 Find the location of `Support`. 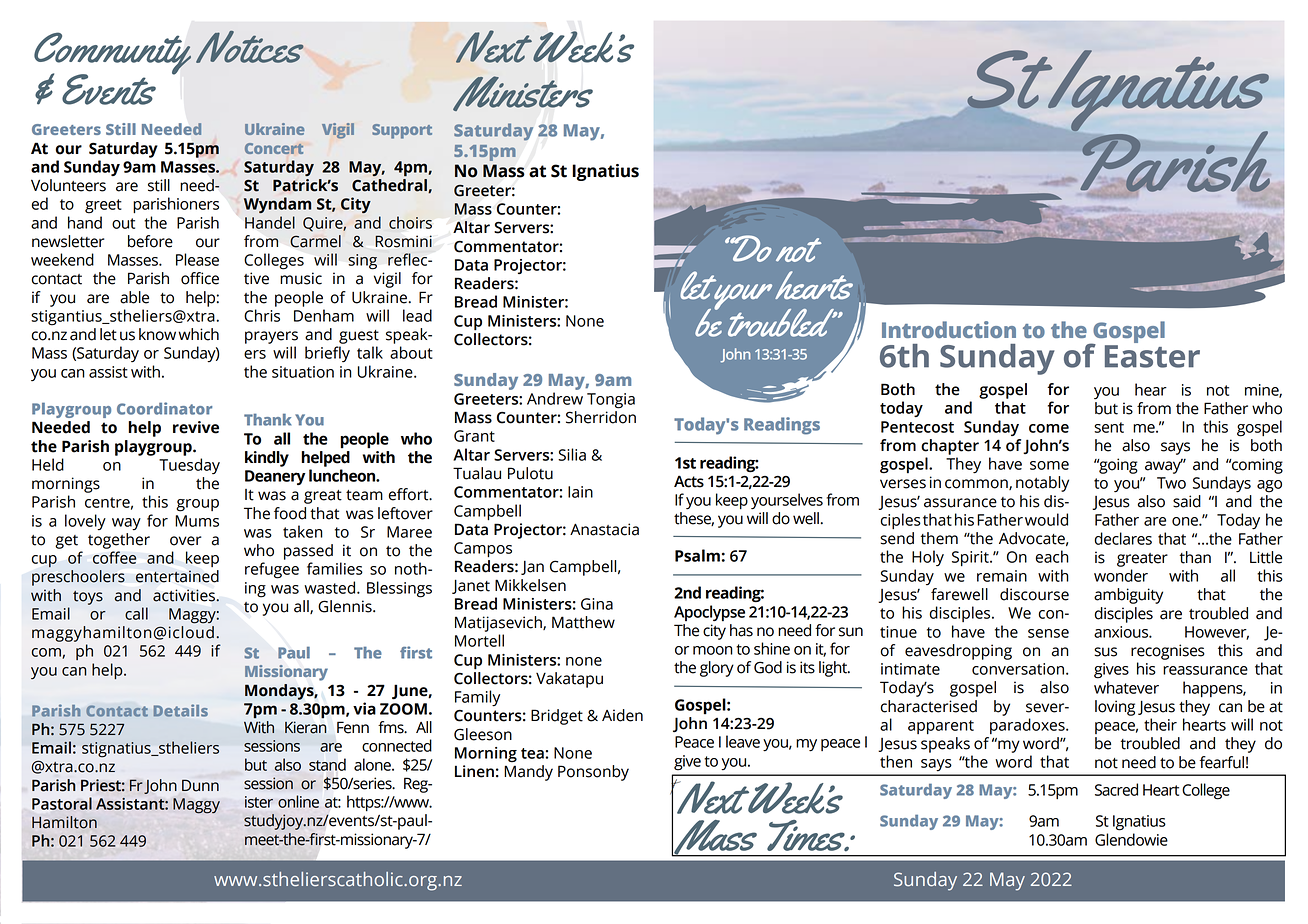

Support is located at coordinates (402, 131).
